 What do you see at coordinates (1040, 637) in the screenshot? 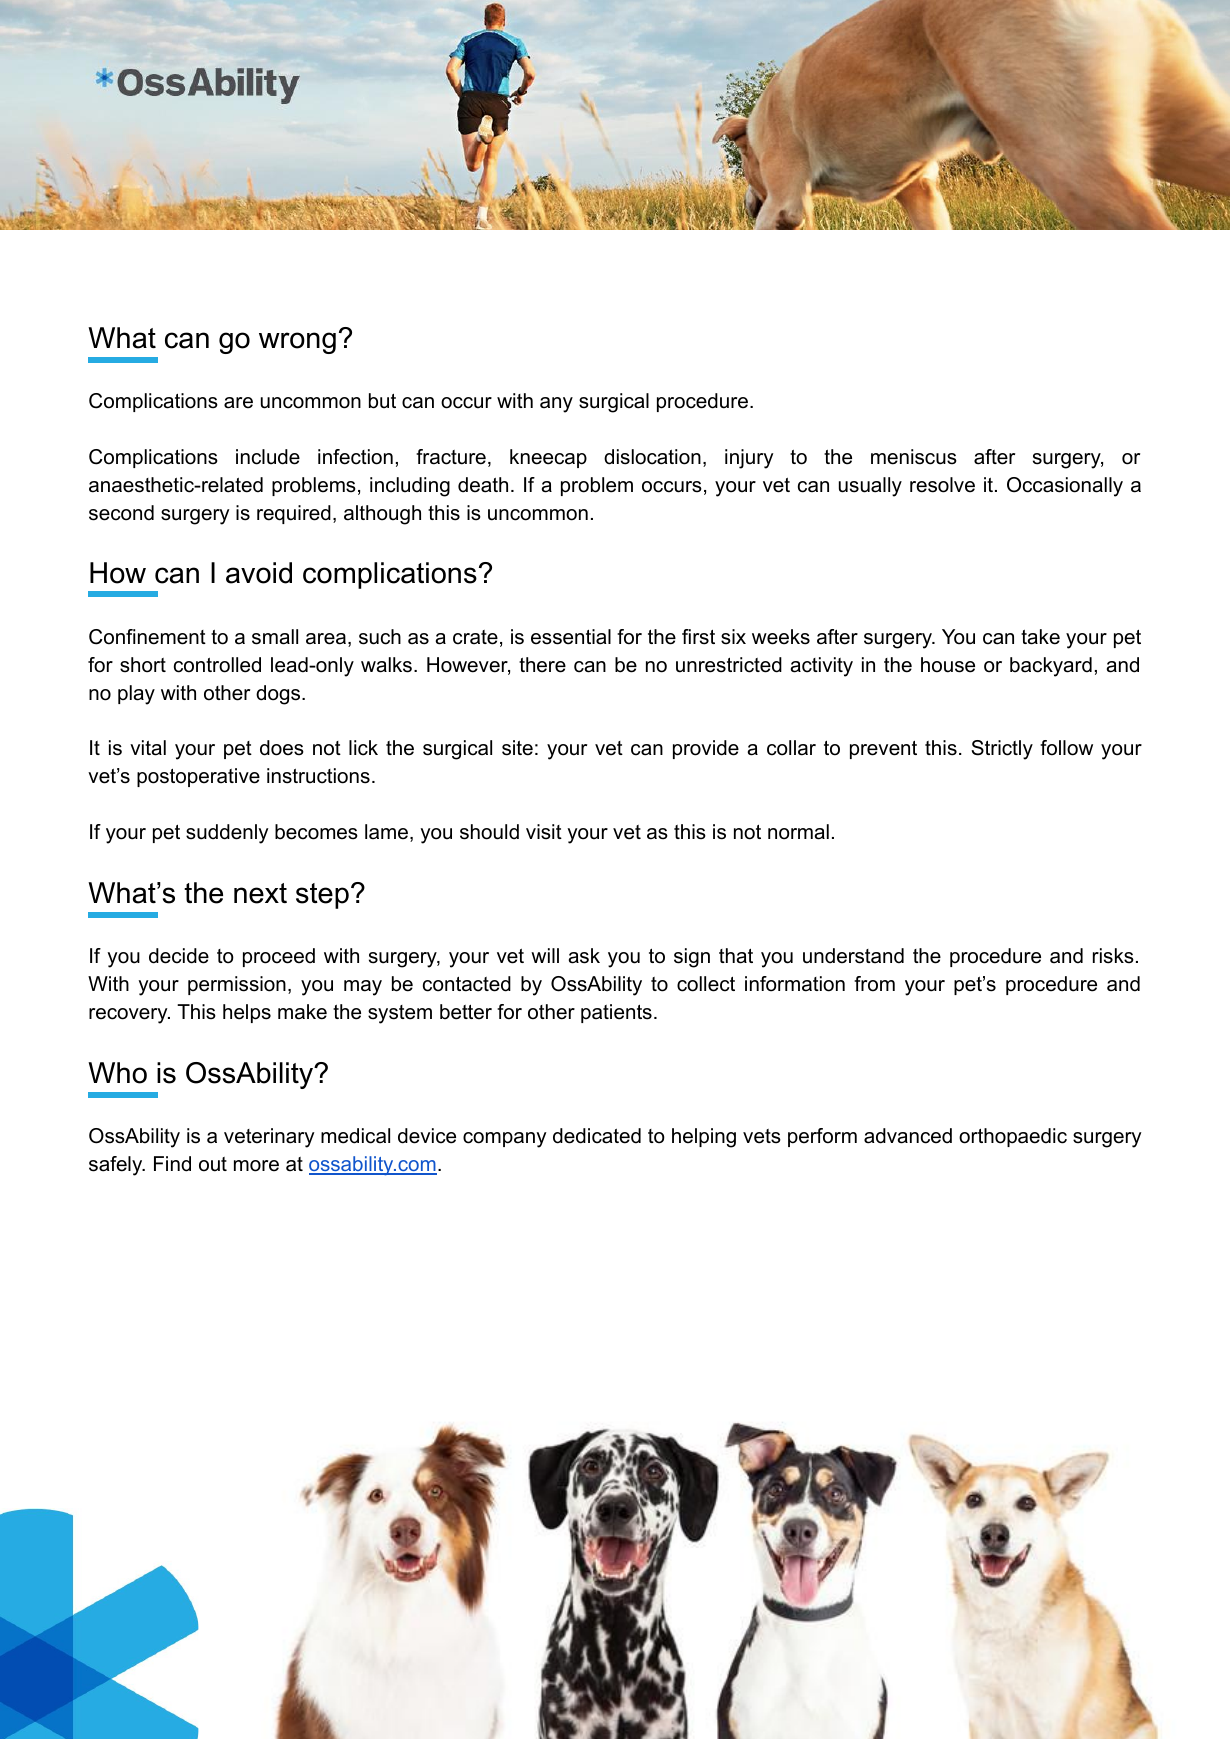
I see `take` at bounding box center [1040, 637].
